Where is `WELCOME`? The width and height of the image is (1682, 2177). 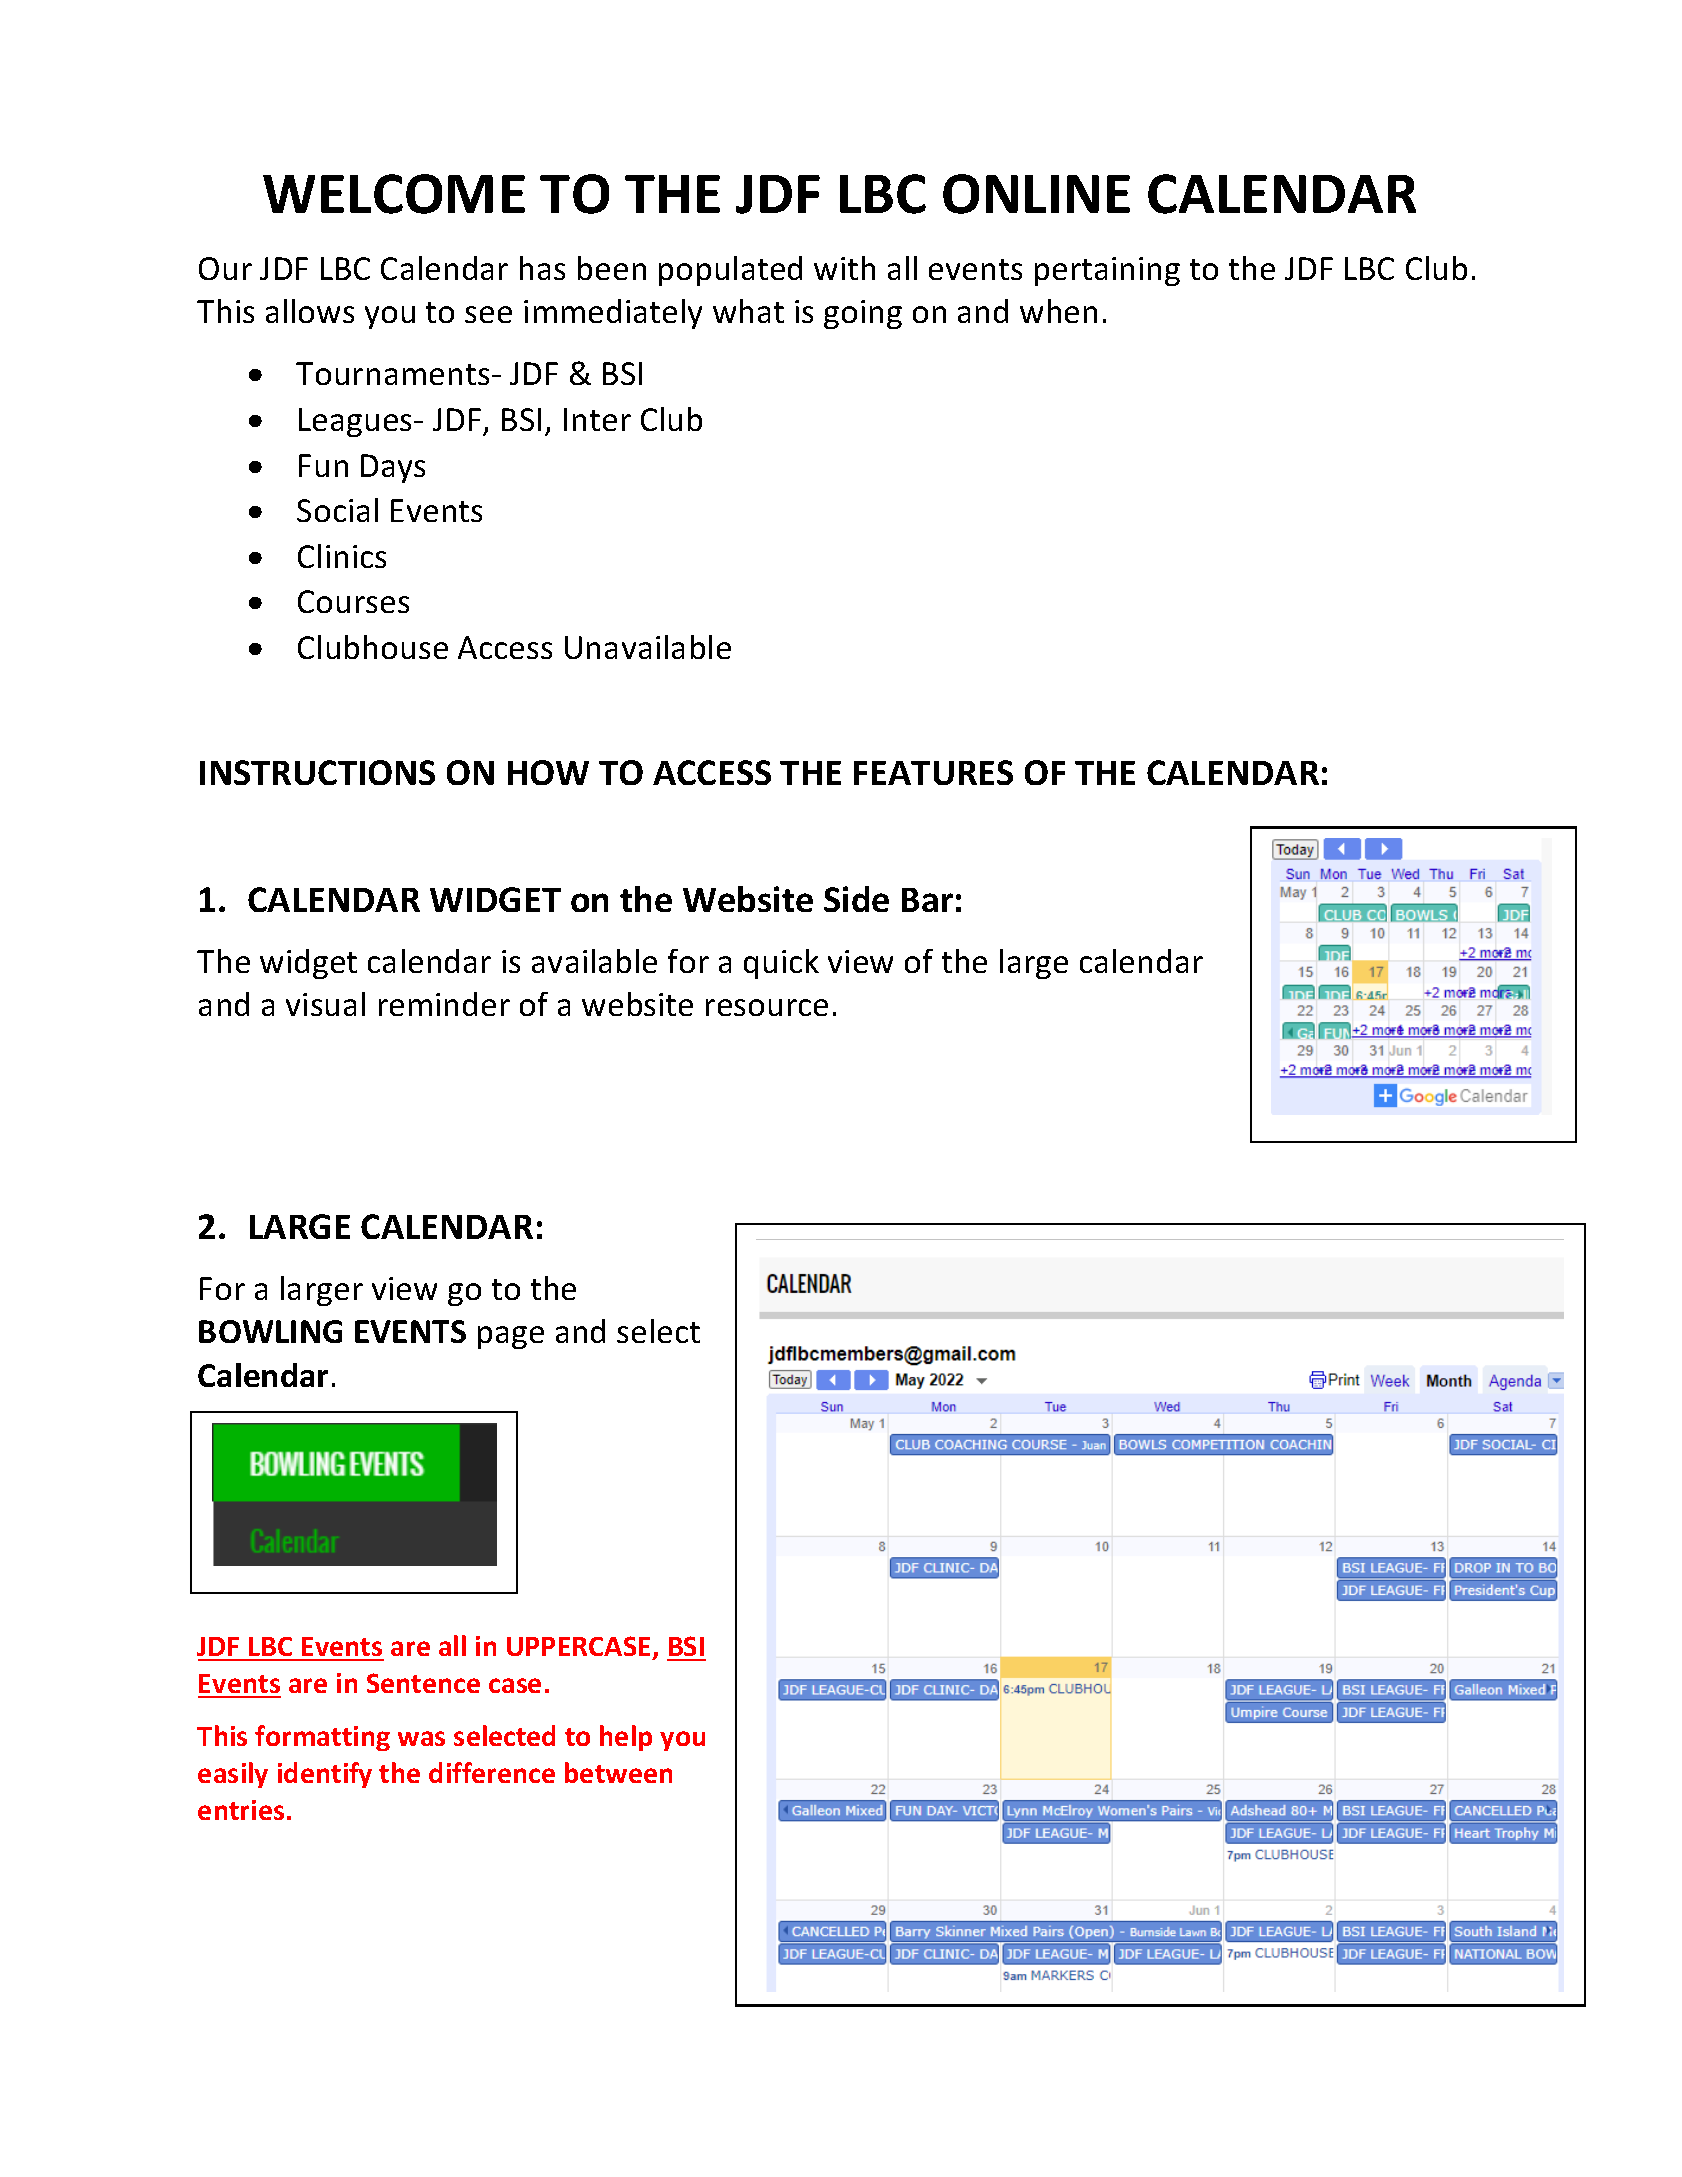 WELCOME is located at coordinates (394, 194).
